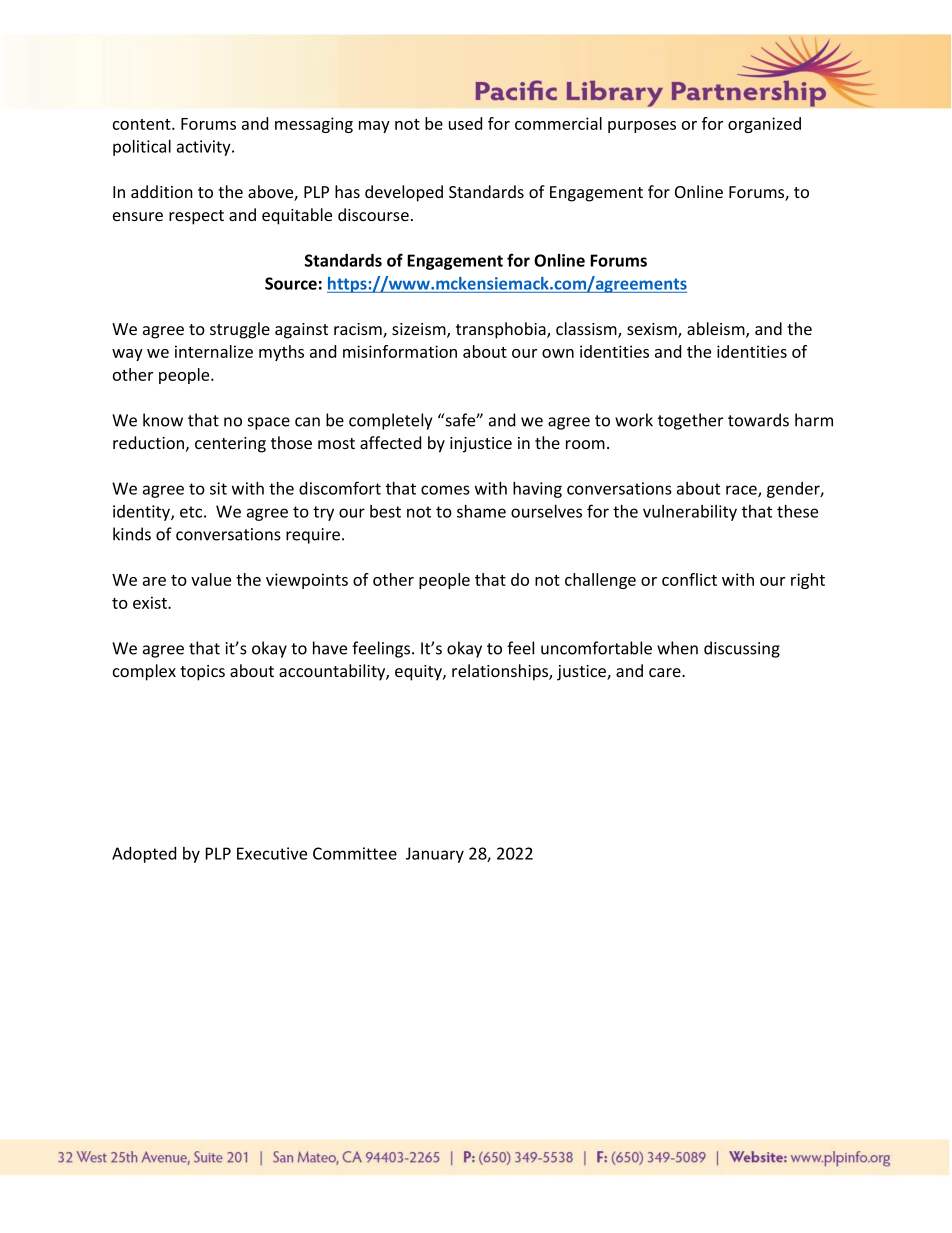 The width and height of the document is (952, 1233). Describe the element at coordinates (502, 330) in the document. I see `transphobia` at that location.
